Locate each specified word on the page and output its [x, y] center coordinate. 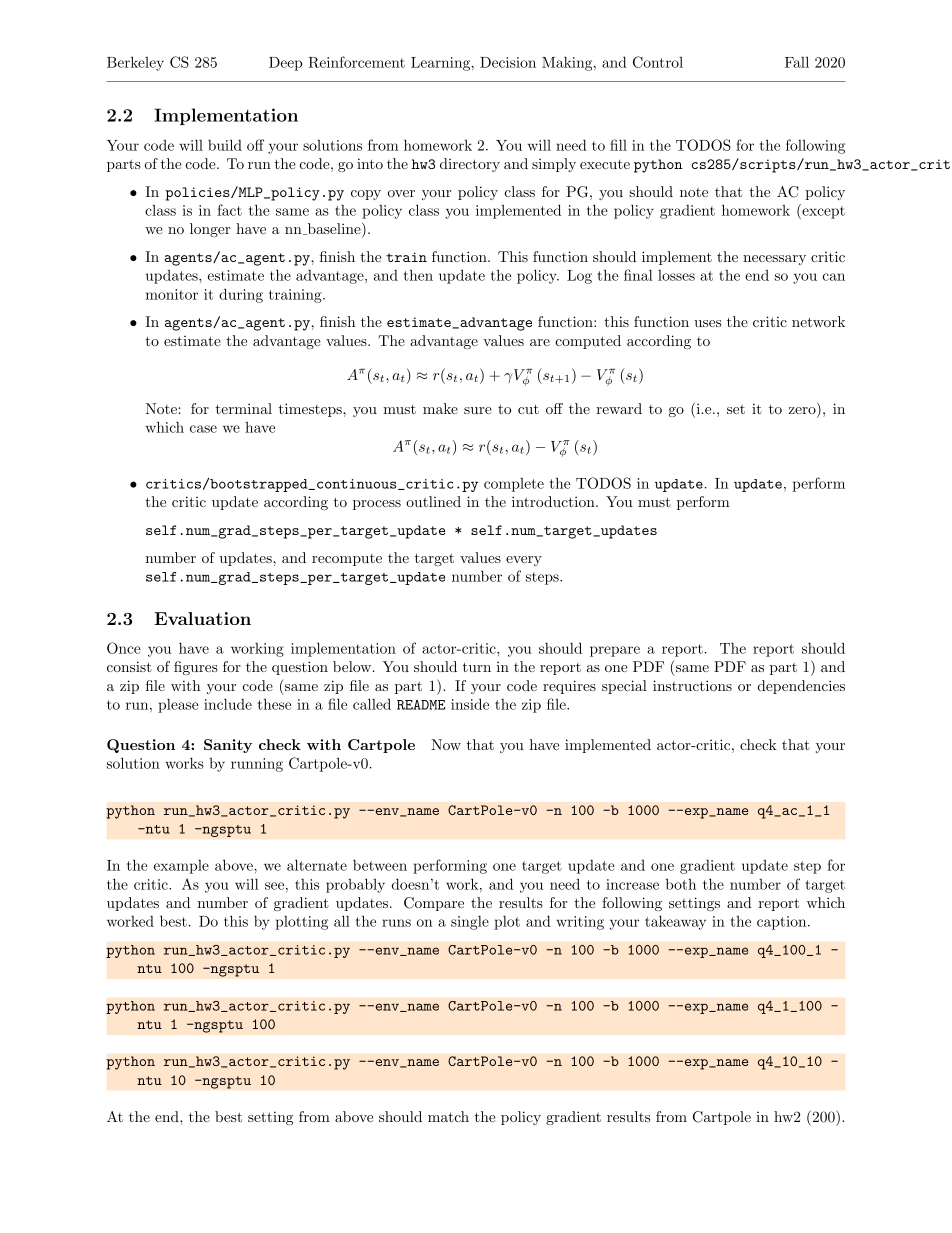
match [448, 1116]
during [241, 295]
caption [783, 923]
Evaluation [202, 618]
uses [707, 323]
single [470, 922]
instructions [692, 685]
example [181, 867]
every [524, 561]
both [681, 884]
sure [478, 410]
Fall [797, 62]
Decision [508, 62]
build [225, 145]
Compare [434, 904]
